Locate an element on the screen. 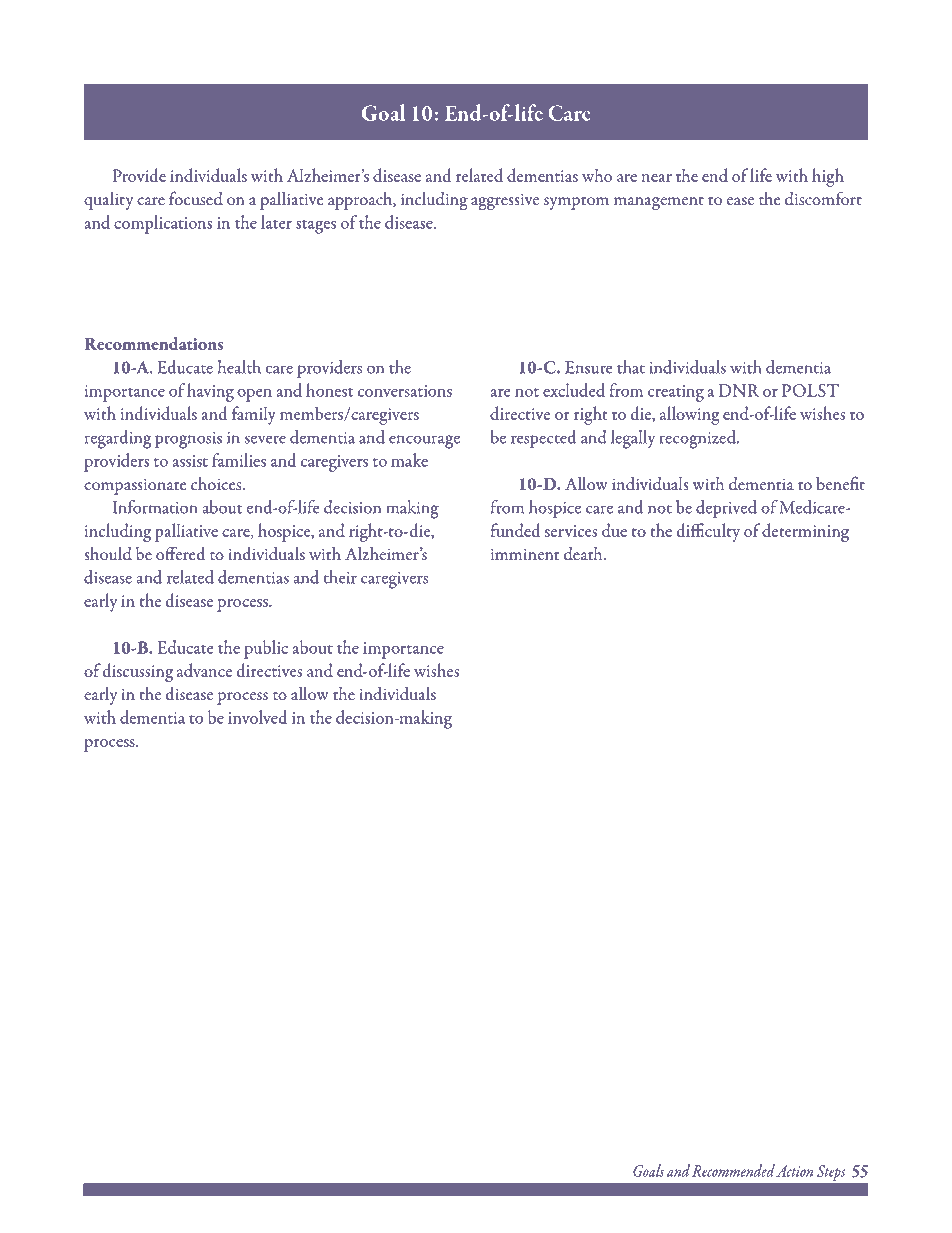 This screenshot has height=1233, width=952. imminent is located at coordinates (525, 554).
